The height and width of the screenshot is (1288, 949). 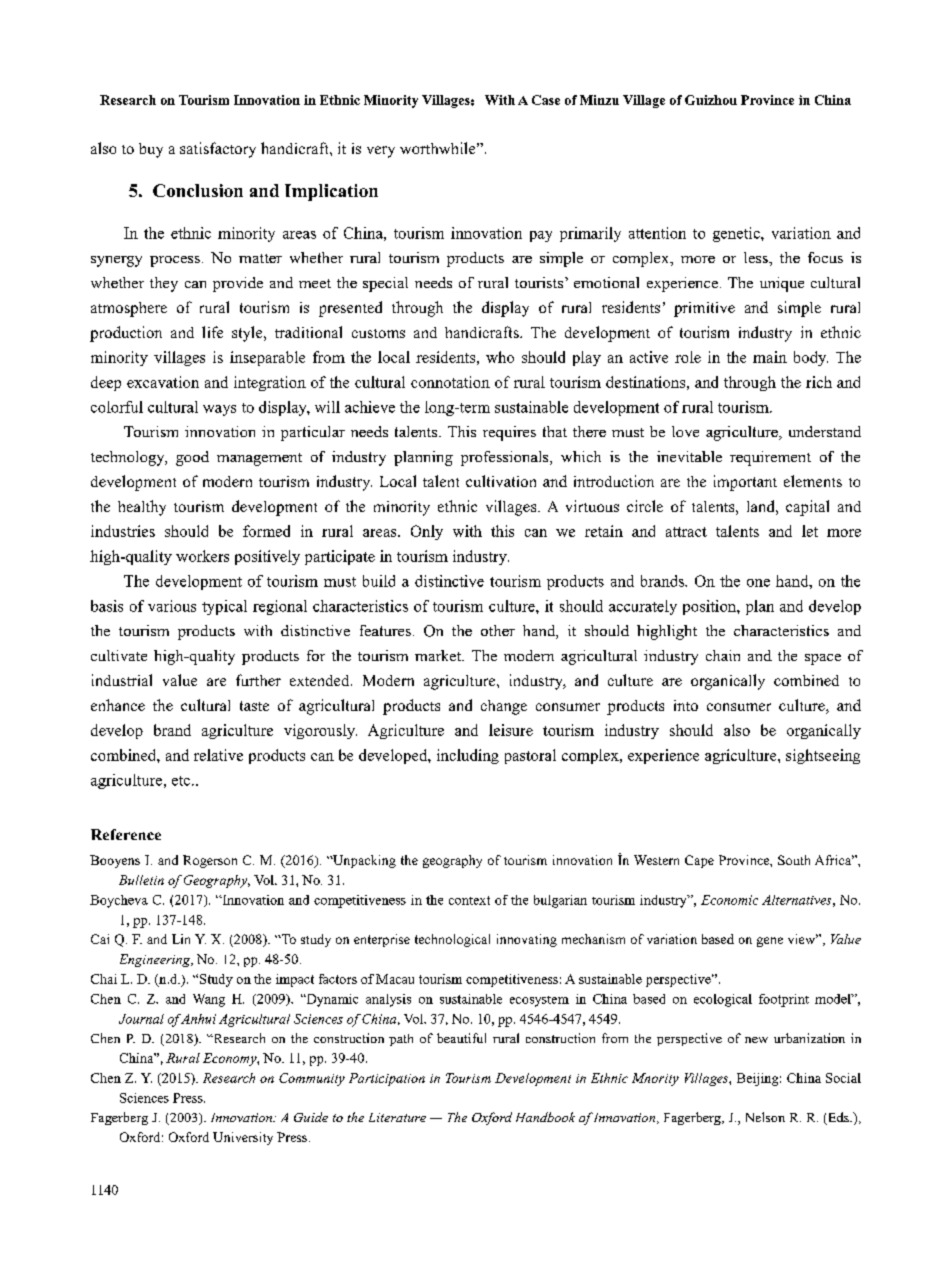 What do you see at coordinates (218, 150) in the screenshot?
I see `satisfactory` at bounding box center [218, 150].
